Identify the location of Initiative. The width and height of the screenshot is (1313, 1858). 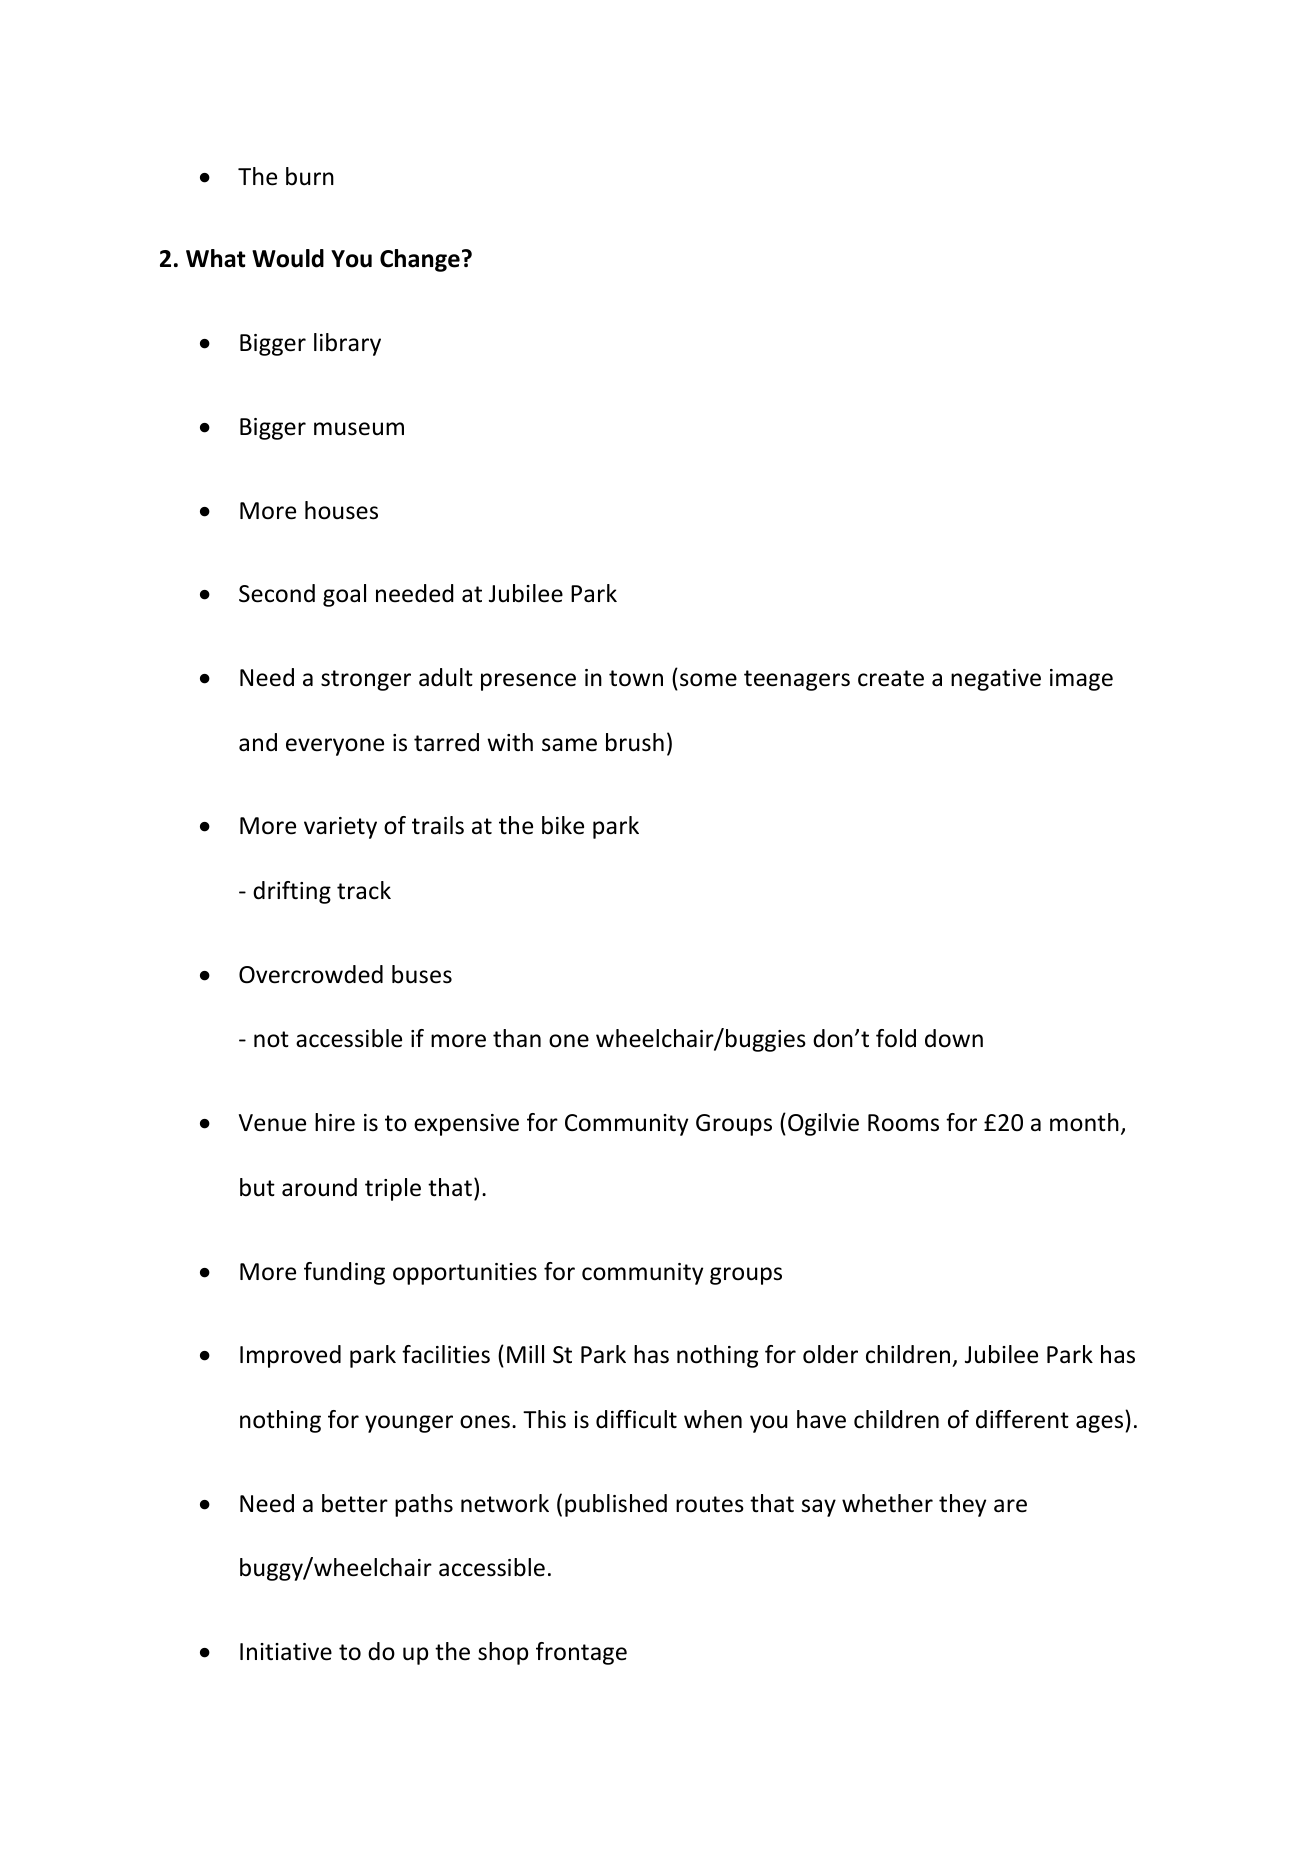
(286, 1652).
